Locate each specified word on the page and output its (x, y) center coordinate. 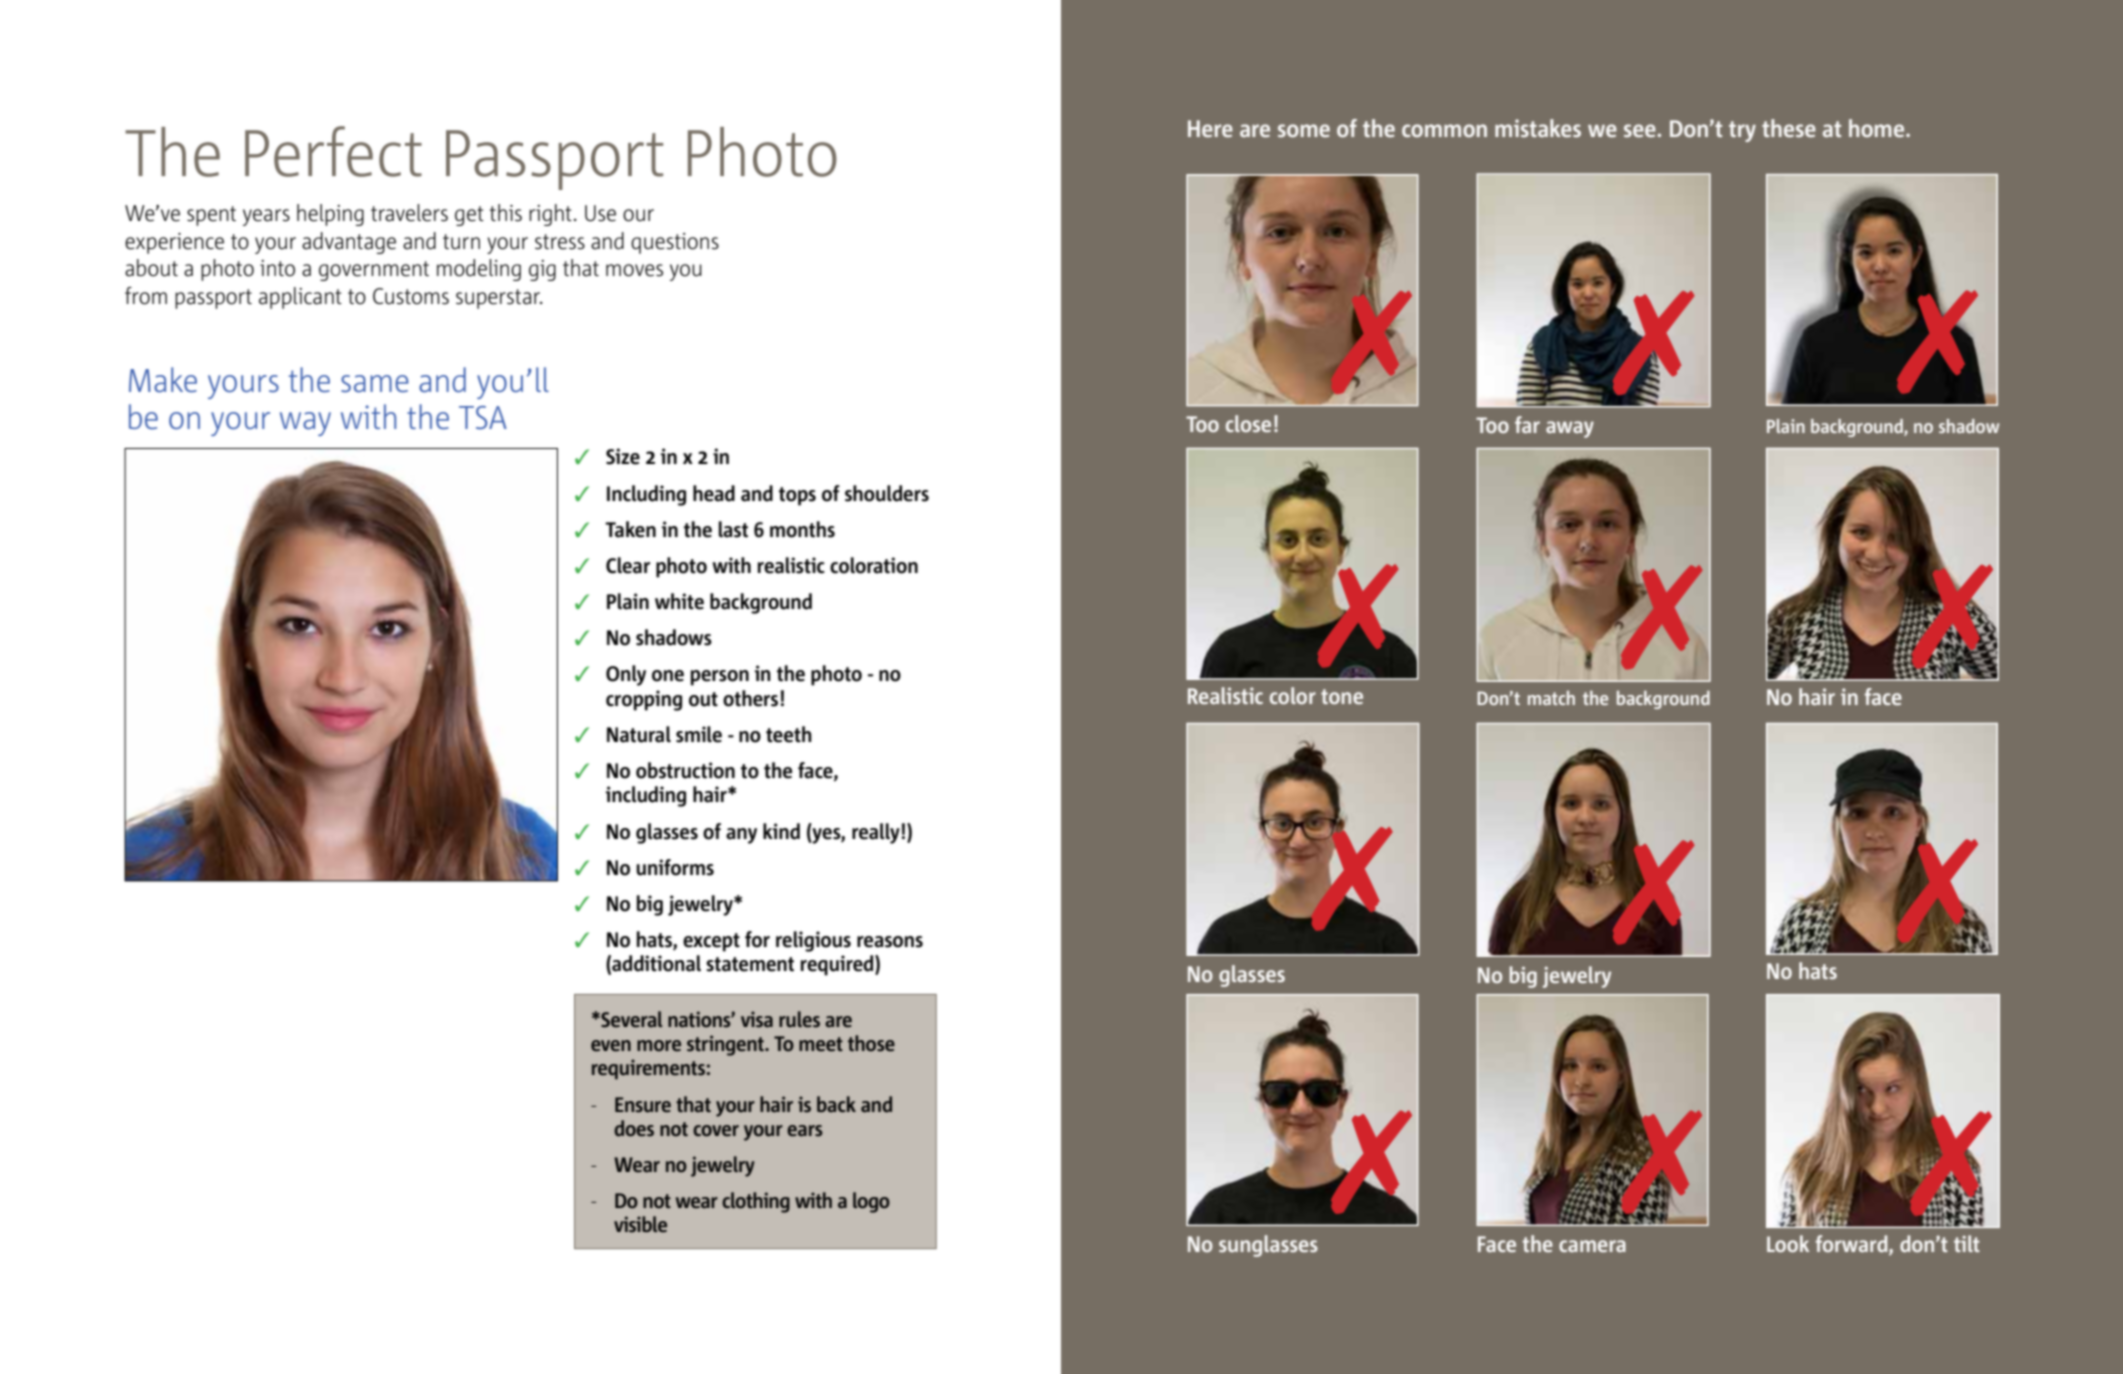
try (1742, 131)
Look (1788, 1243)
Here (1210, 128)
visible (640, 1224)
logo (871, 1202)
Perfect (333, 151)
